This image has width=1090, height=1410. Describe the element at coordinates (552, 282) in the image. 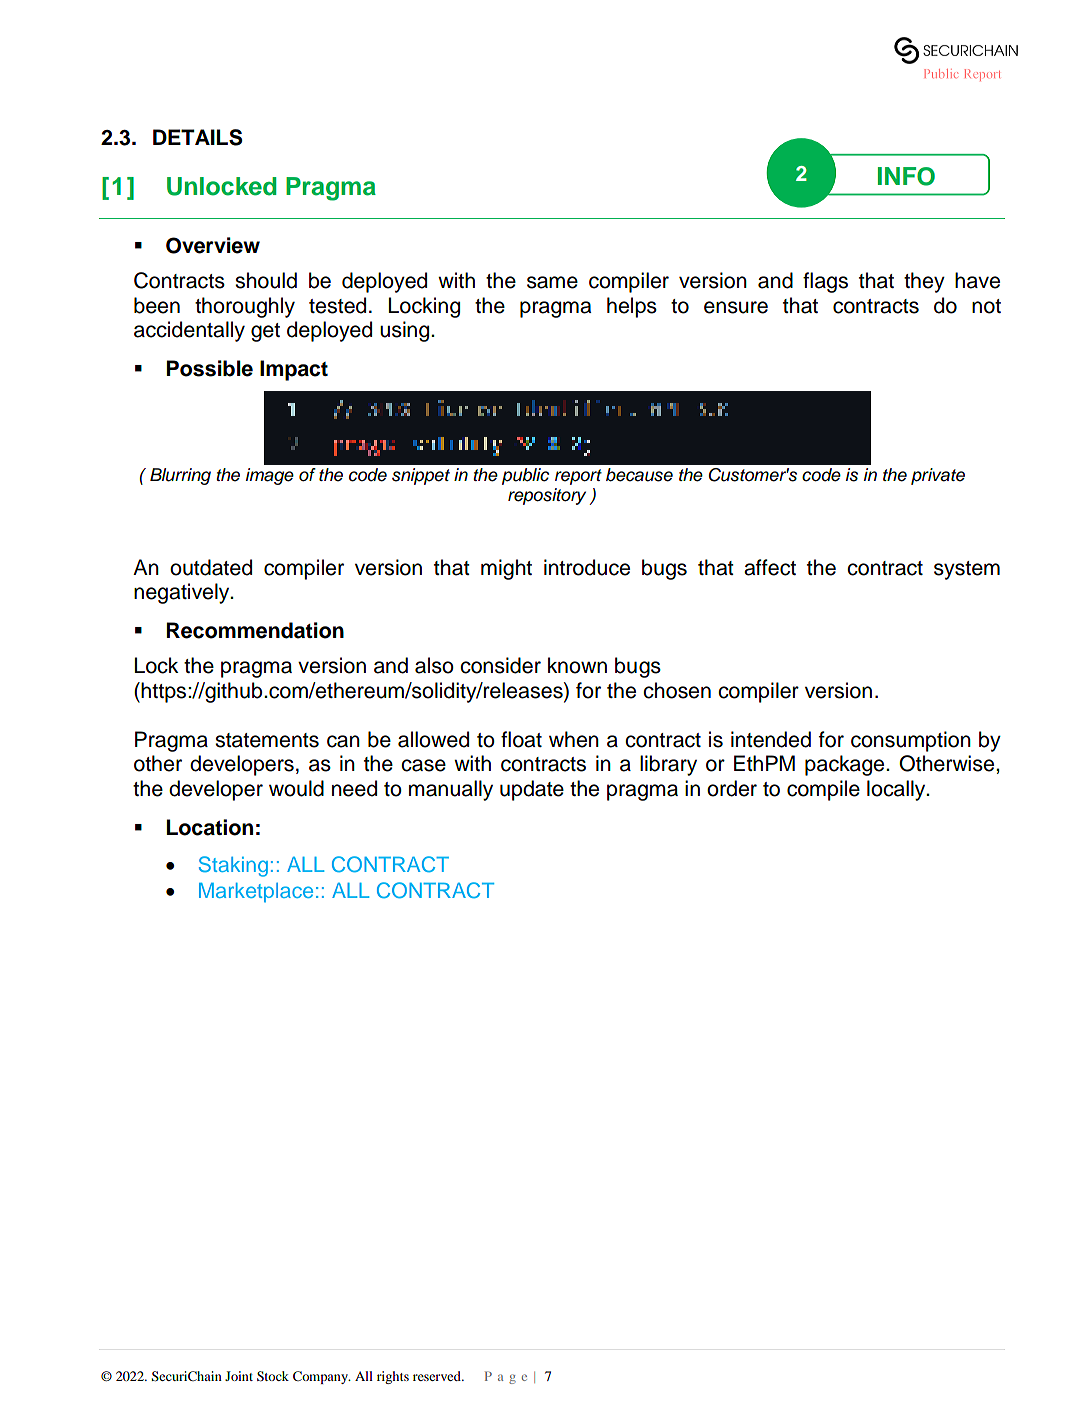

I see `same` at that location.
